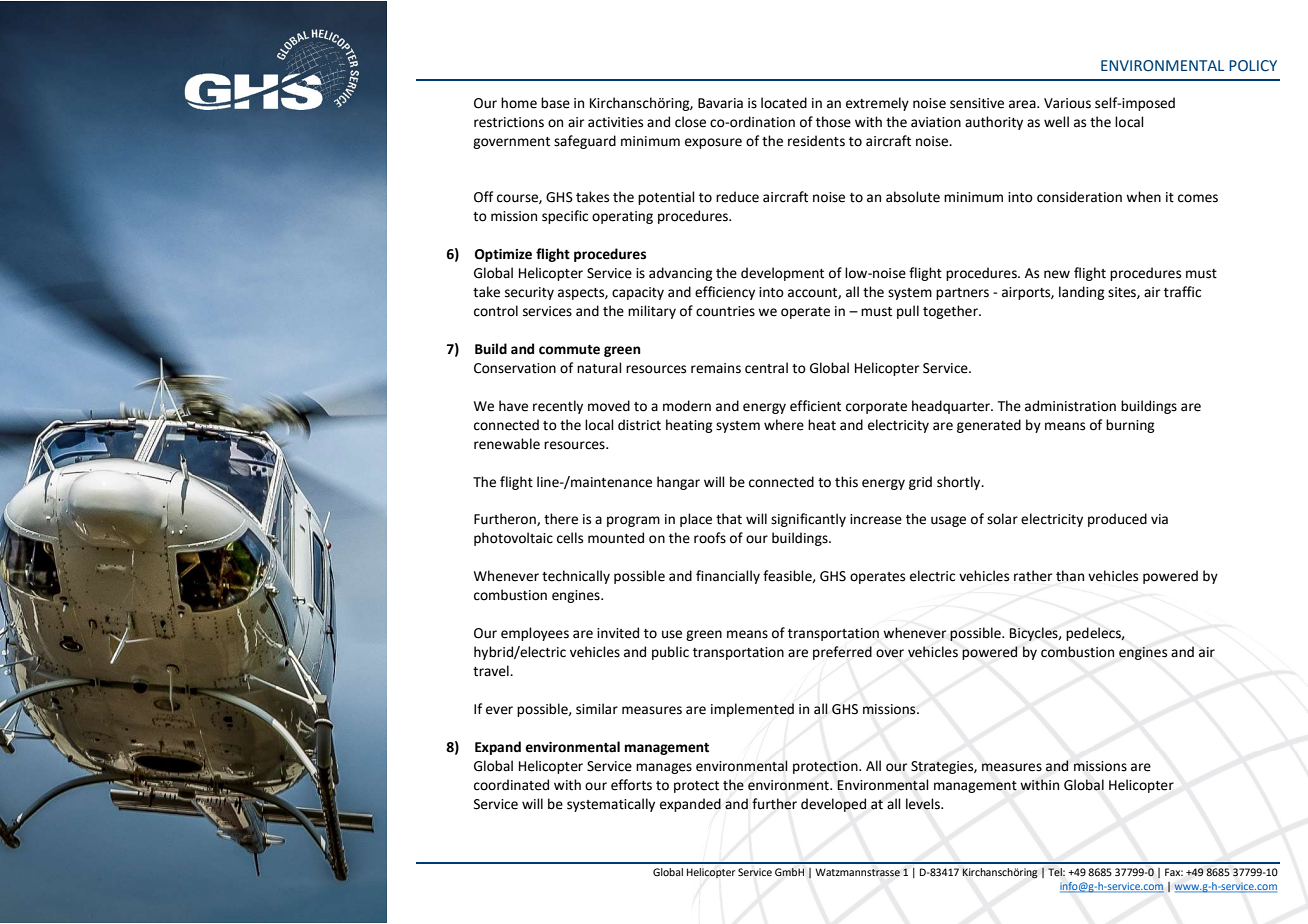 This document has height=924, width=1308. Describe the element at coordinates (503, 255) in the document. I see `Optimize` at that location.
